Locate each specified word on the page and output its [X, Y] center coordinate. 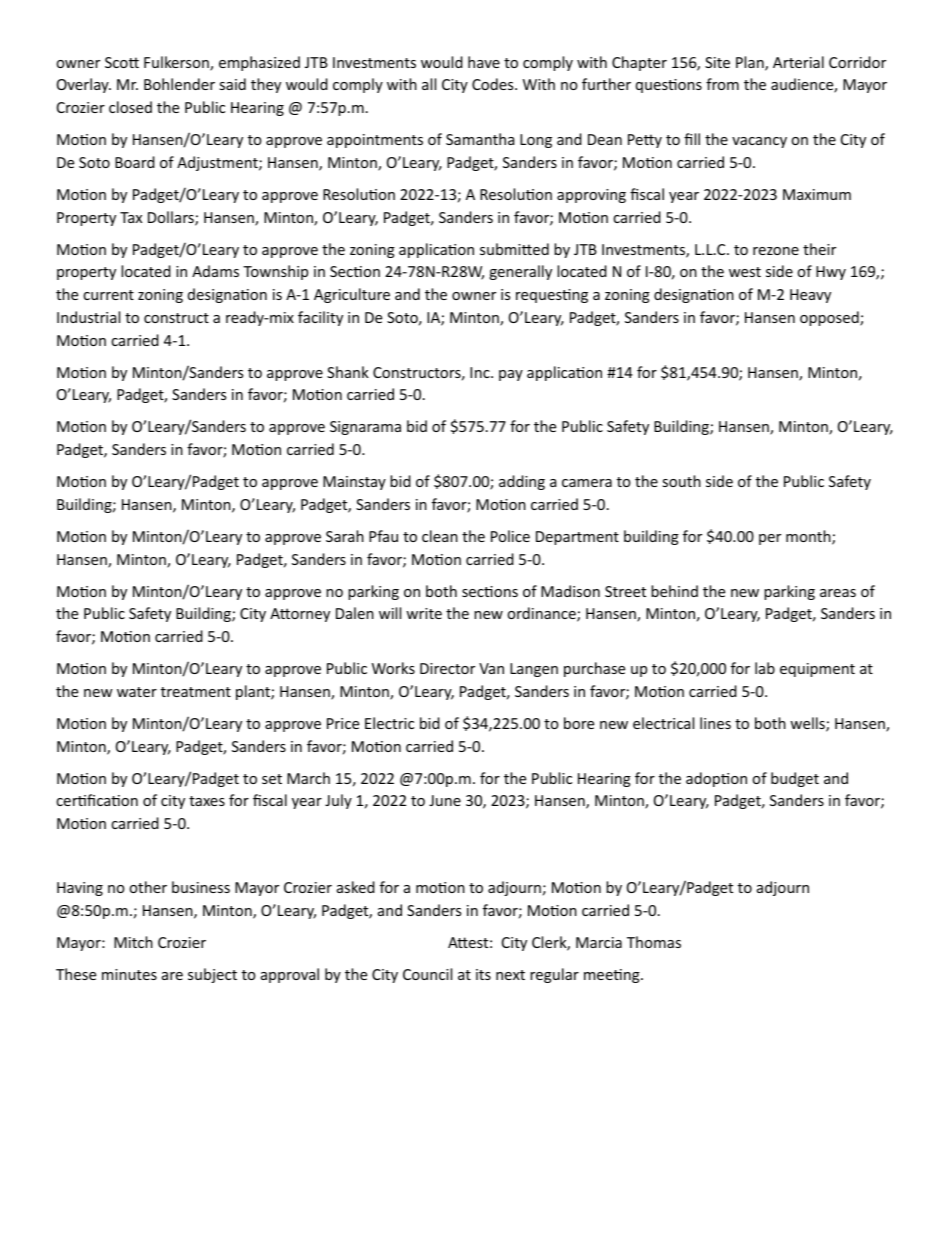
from [722, 84]
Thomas [654, 942]
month [809, 537]
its [483, 974]
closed [130, 107]
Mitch [133, 942]
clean [440, 536]
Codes [494, 84]
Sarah [345, 536]
